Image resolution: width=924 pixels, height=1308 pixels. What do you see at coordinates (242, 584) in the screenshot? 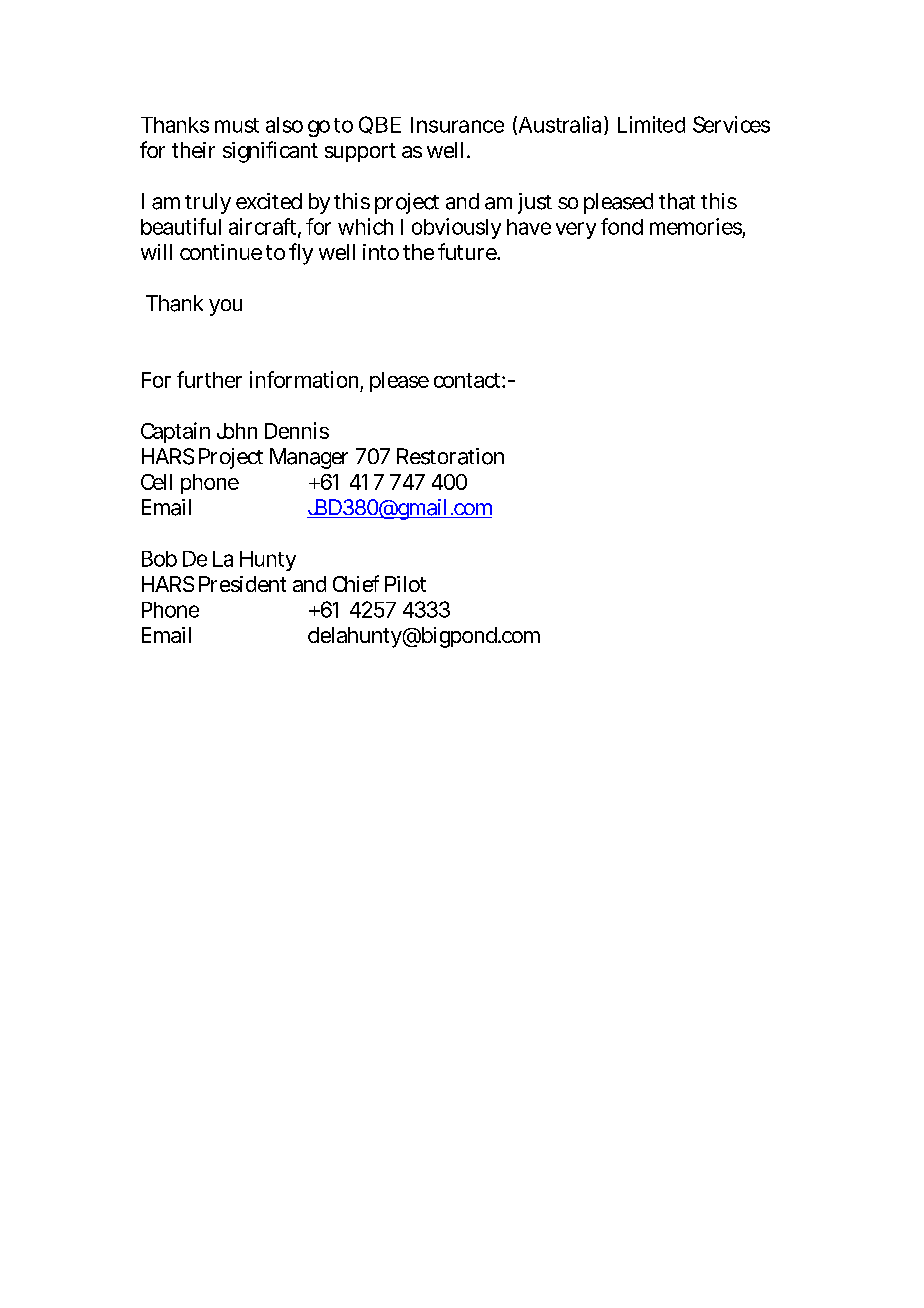
I see `President` at bounding box center [242, 584].
